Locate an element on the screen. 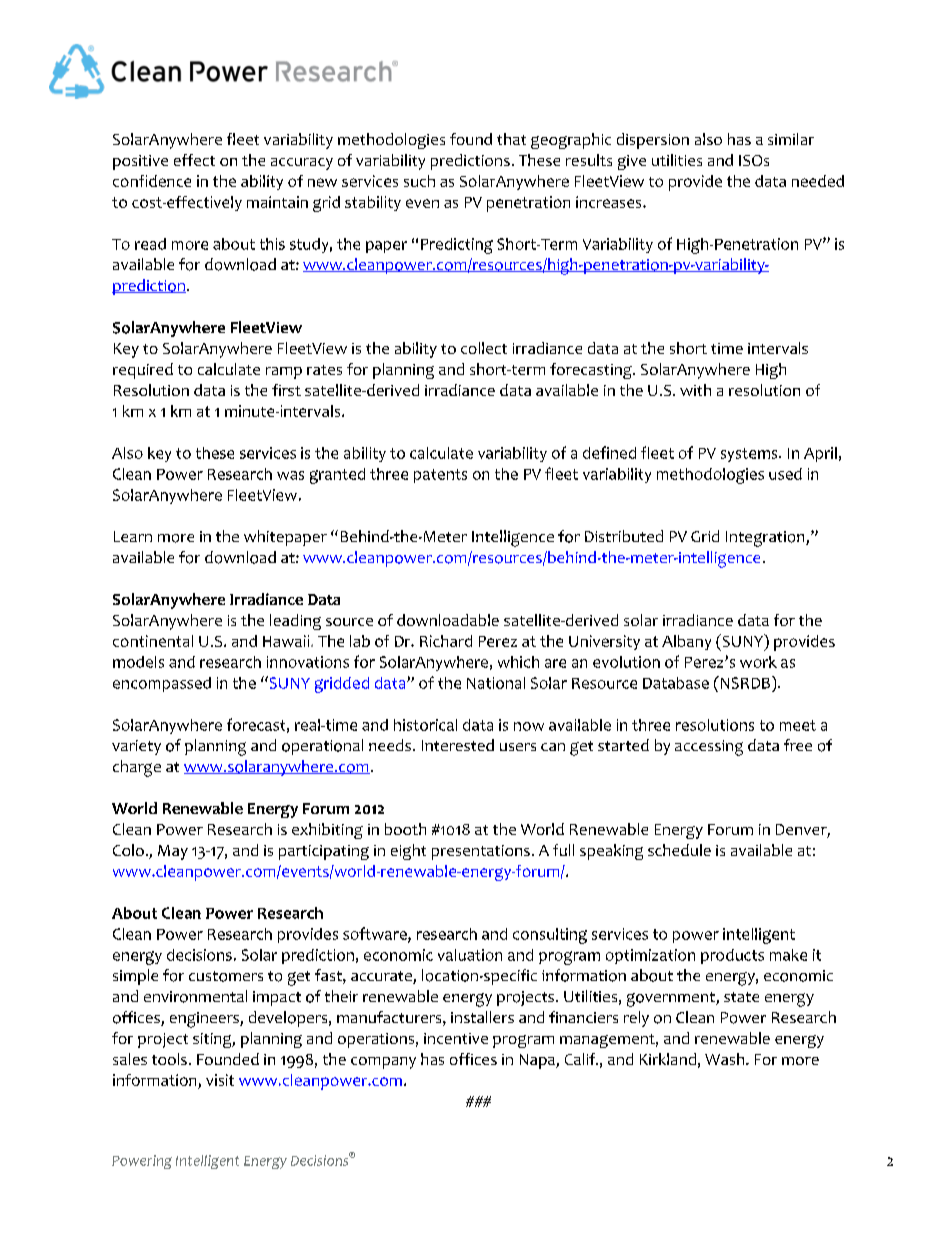 The width and height of the screenshot is (952, 1233). presentations is located at coordinates (481, 852).
